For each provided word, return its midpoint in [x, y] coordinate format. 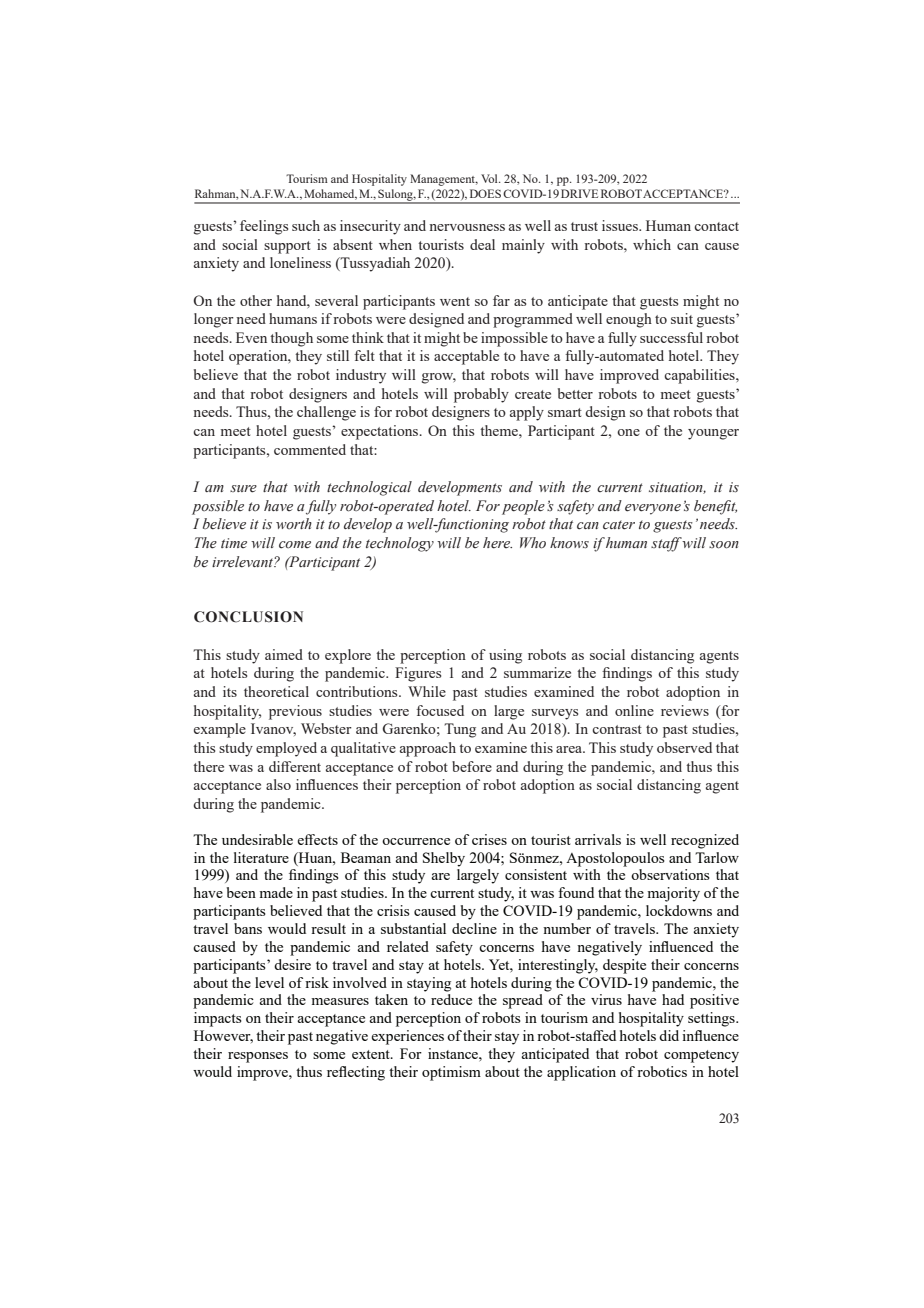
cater [619, 525]
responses [258, 1057]
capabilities [700, 376]
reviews [685, 710]
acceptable [466, 357]
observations [670, 874]
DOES [485, 193]
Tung [460, 730]
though [291, 339]
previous [295, 712]
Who [533, 543]
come [295, 545]
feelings [264, 227]
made [276, 892]
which [652, 244]
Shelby [444, 859]
